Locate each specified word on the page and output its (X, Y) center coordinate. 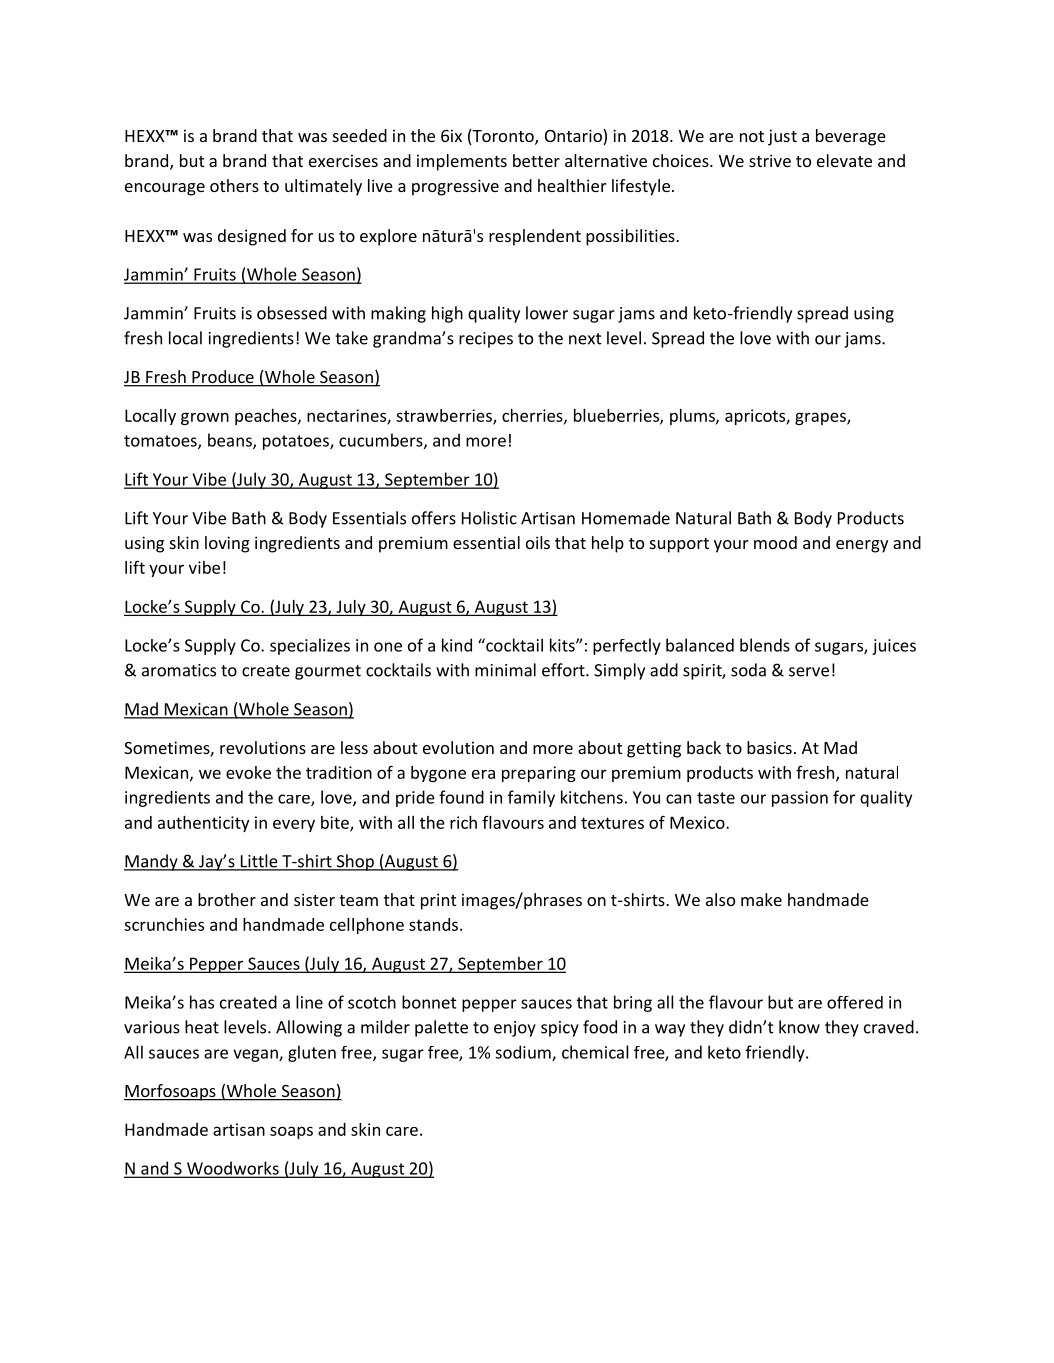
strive (770, 160)
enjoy (515, 1029)
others (234, 185)
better (536, 160)
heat (202, 1027)
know (799, 1027)
